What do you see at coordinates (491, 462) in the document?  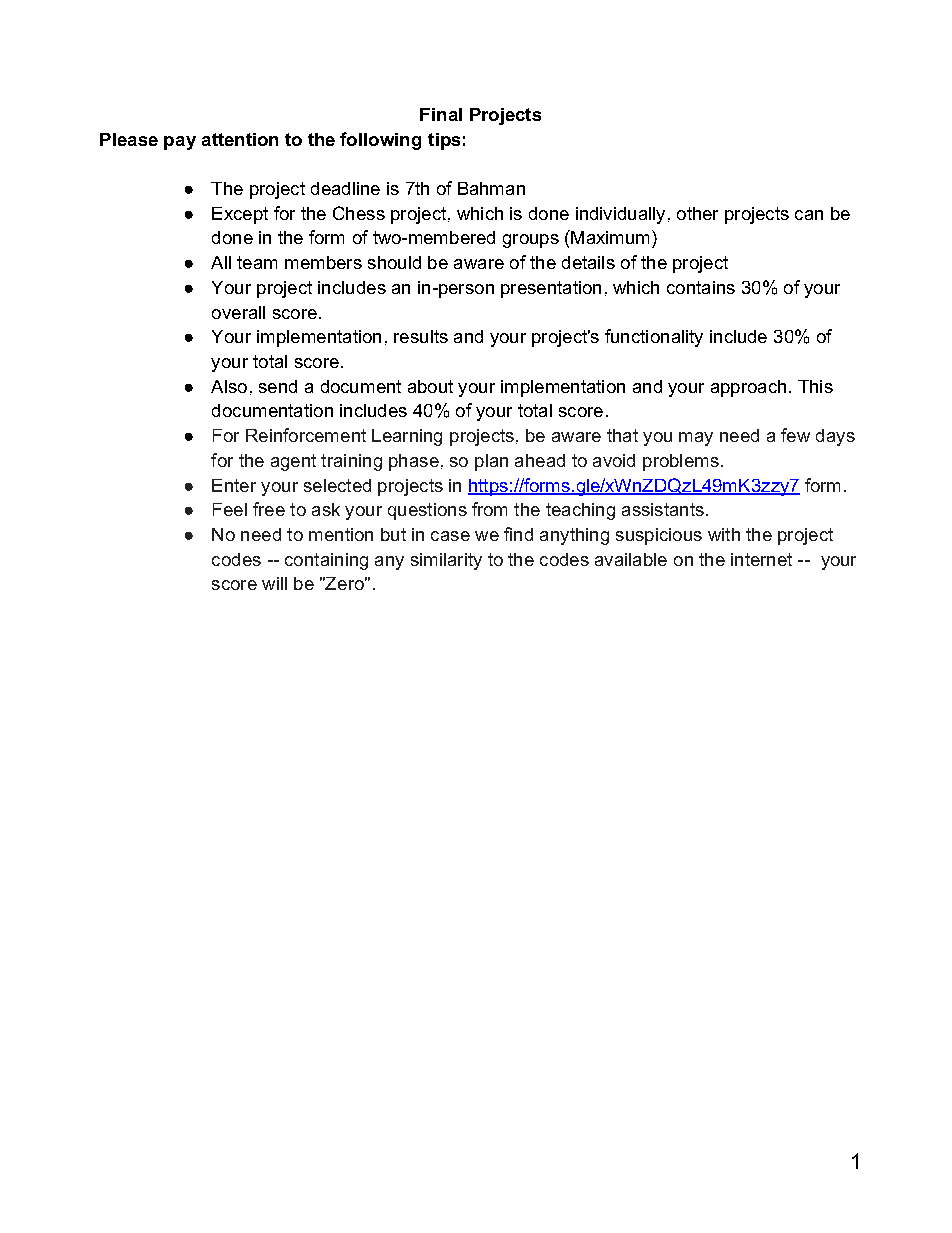 I see `plan` at bounding box center [491, 462].
